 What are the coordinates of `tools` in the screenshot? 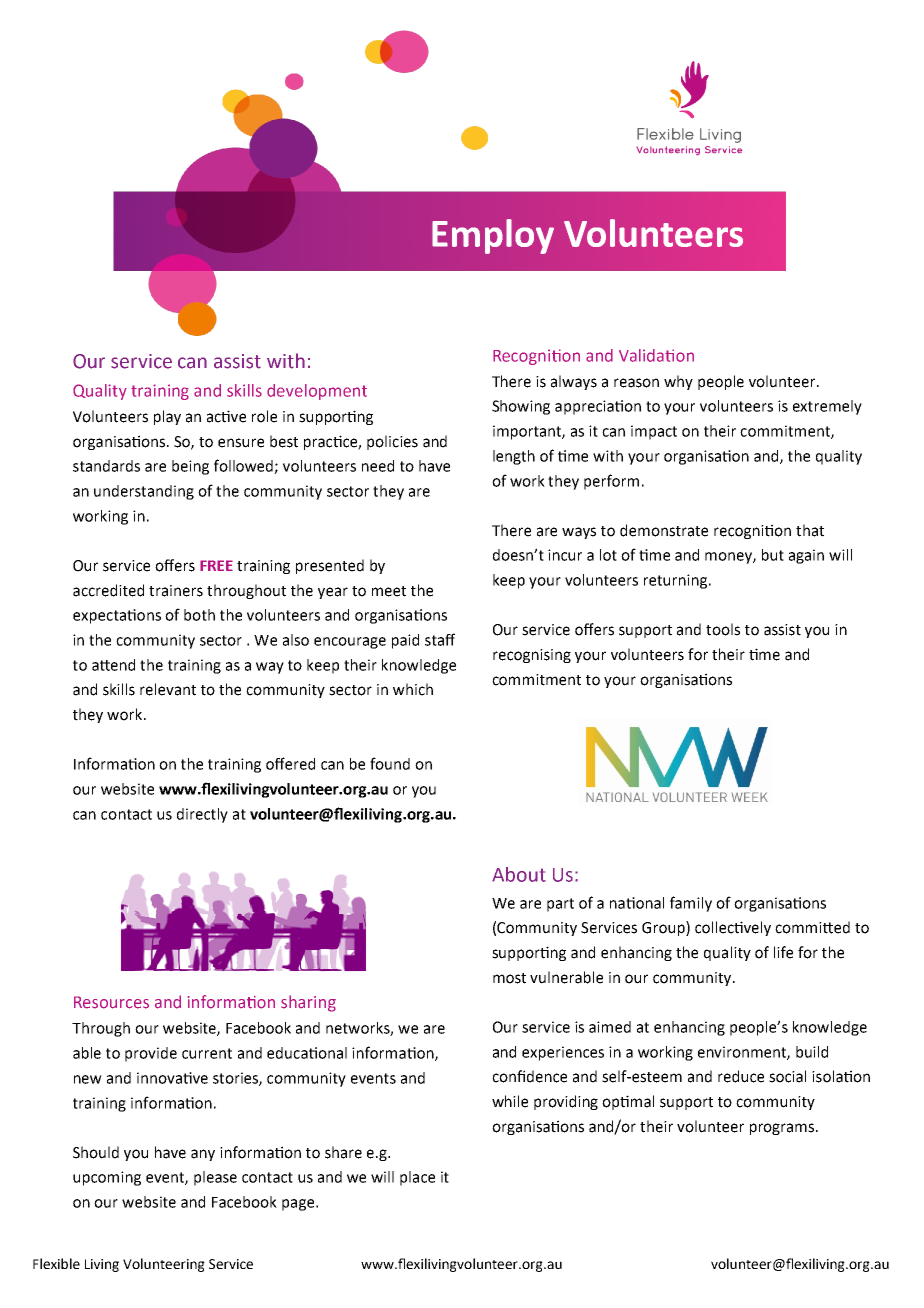 It's located at (723, 629).
